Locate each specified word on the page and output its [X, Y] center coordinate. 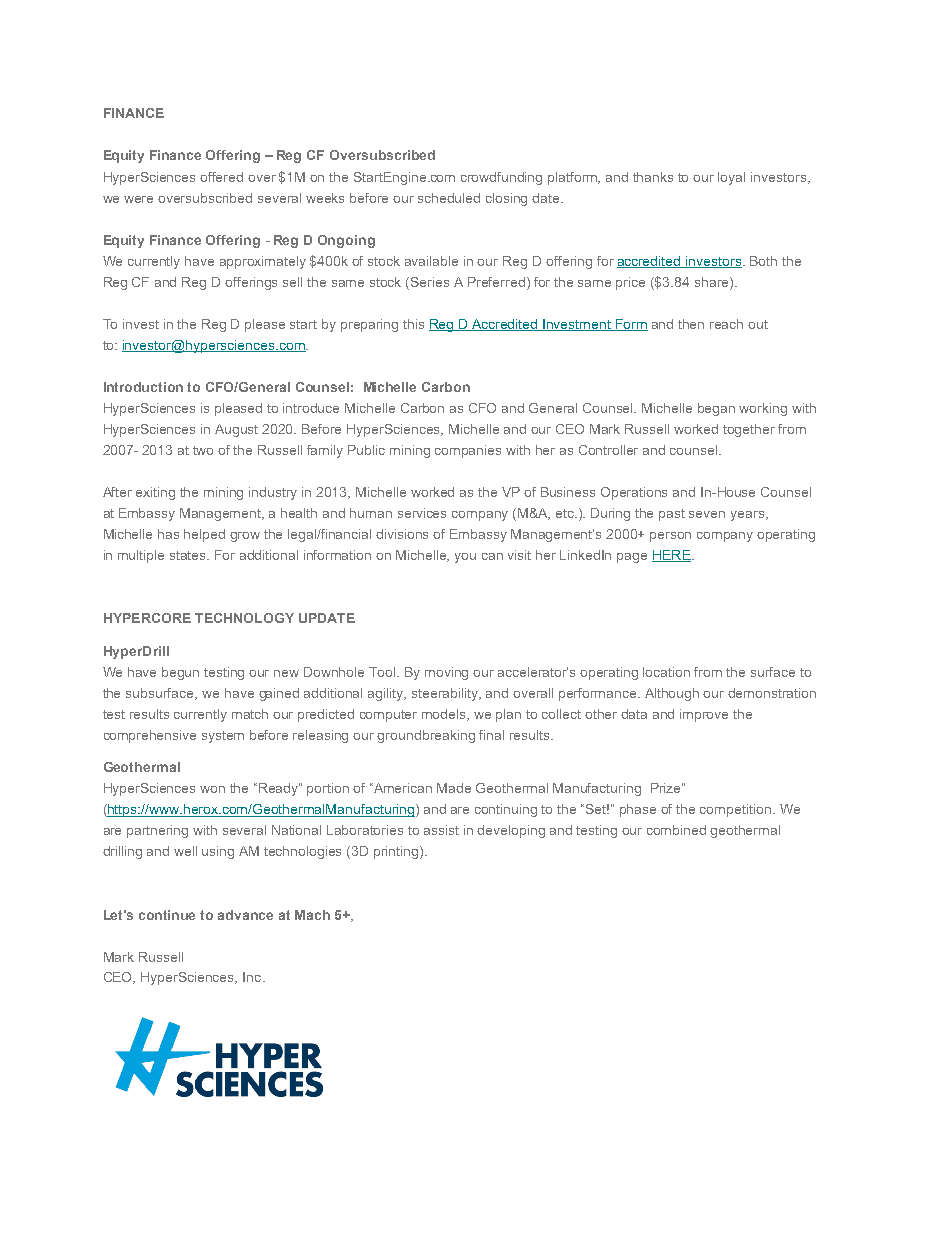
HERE [672, 556]
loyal [731, 178]
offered [221, 177]
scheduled [449, 198]
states [189, 555]
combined [676, 830]
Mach [312, 915]
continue [167, 915]
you [465, 558]
